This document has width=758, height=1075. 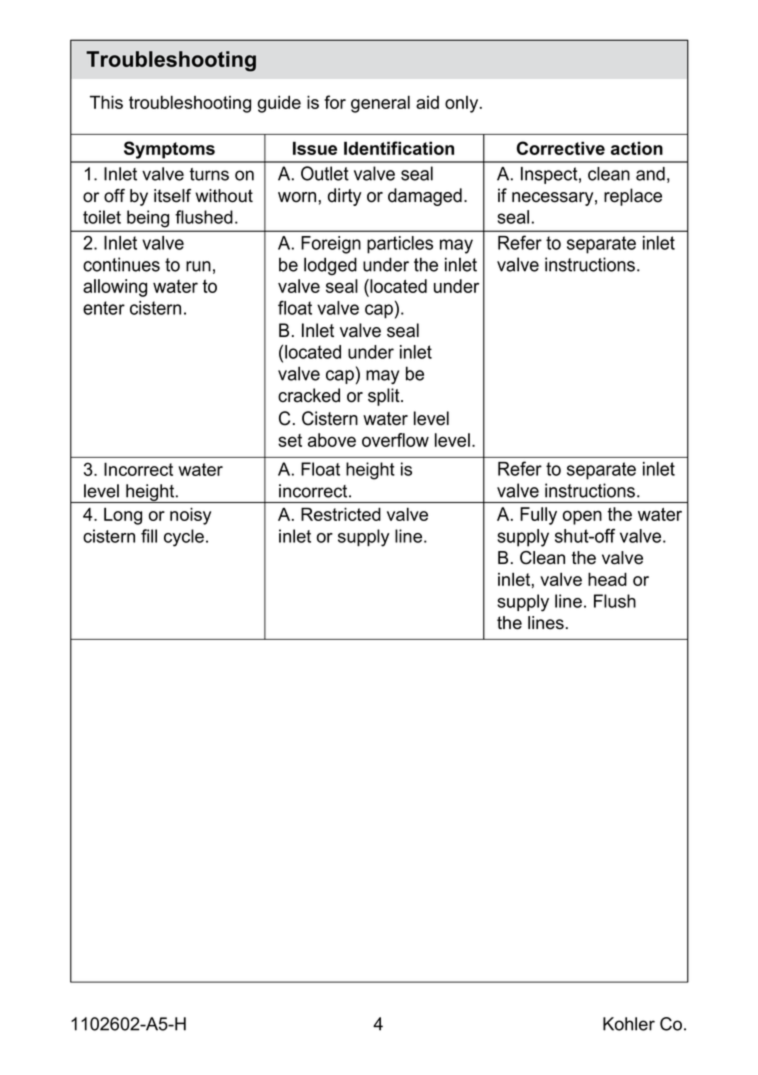 I want to click on fill, so click(x=149, y=536).
